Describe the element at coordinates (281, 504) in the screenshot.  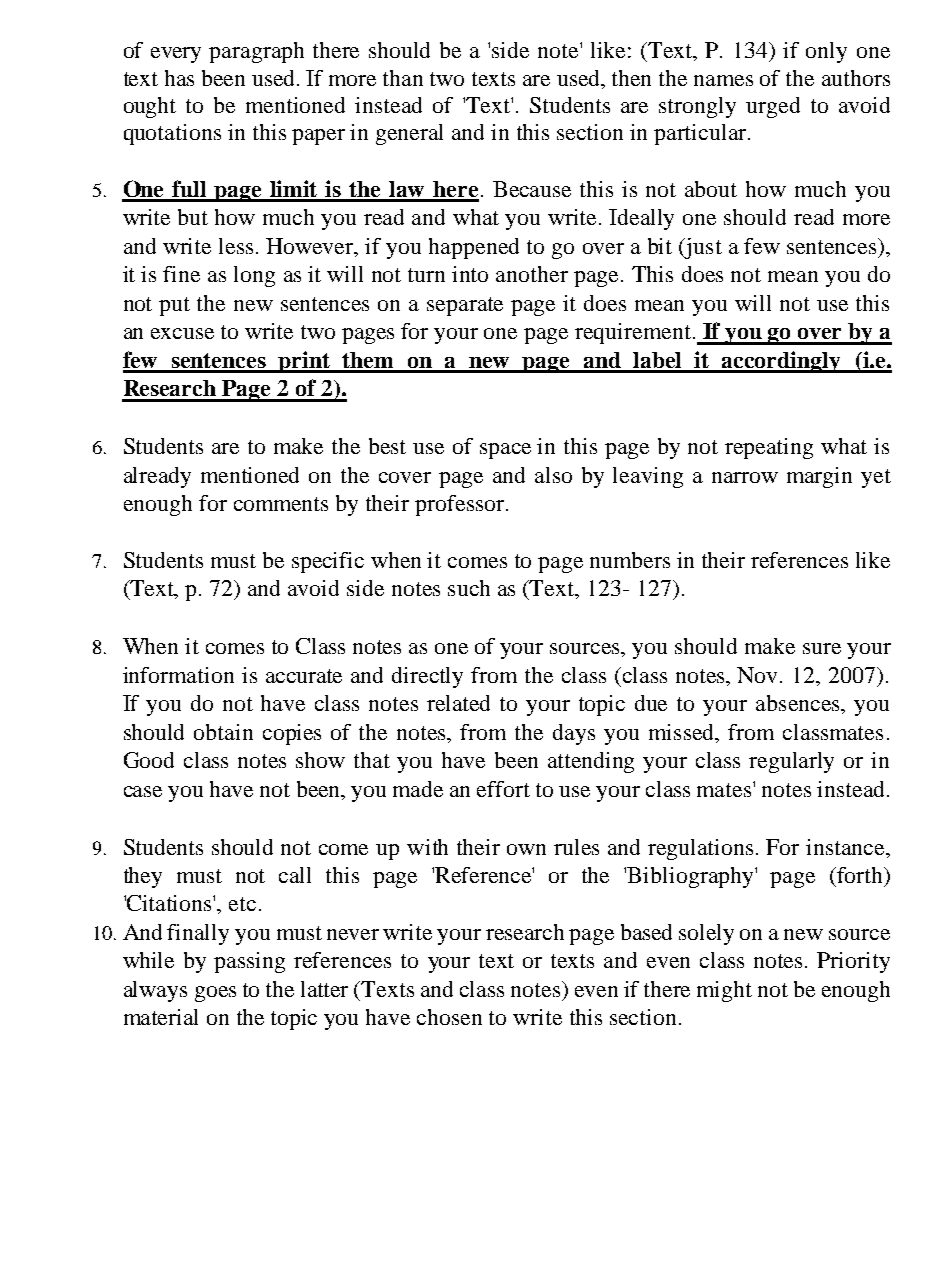
I see `comments` at that location.
